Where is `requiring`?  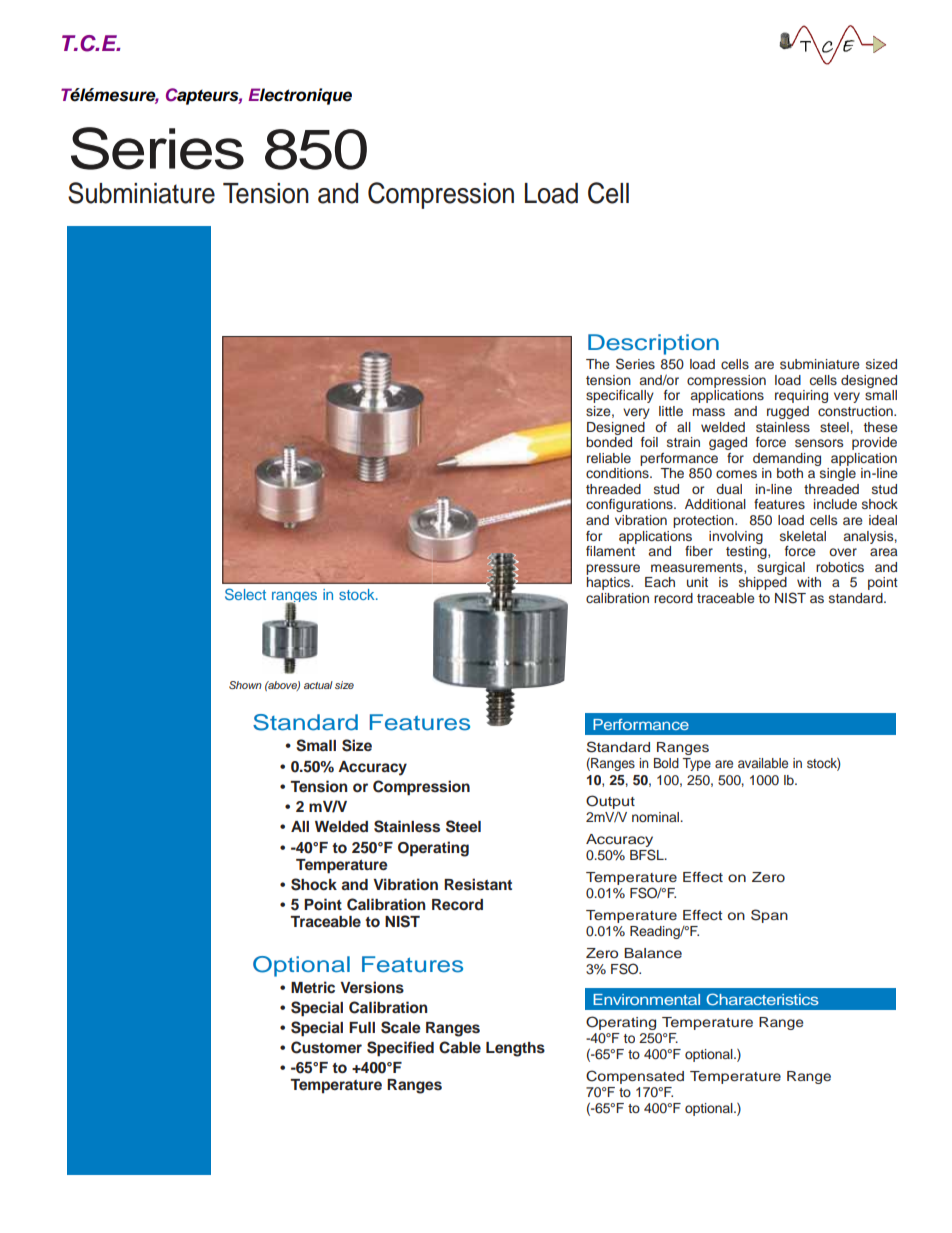
requiring is located at coordinates (801, 396).
